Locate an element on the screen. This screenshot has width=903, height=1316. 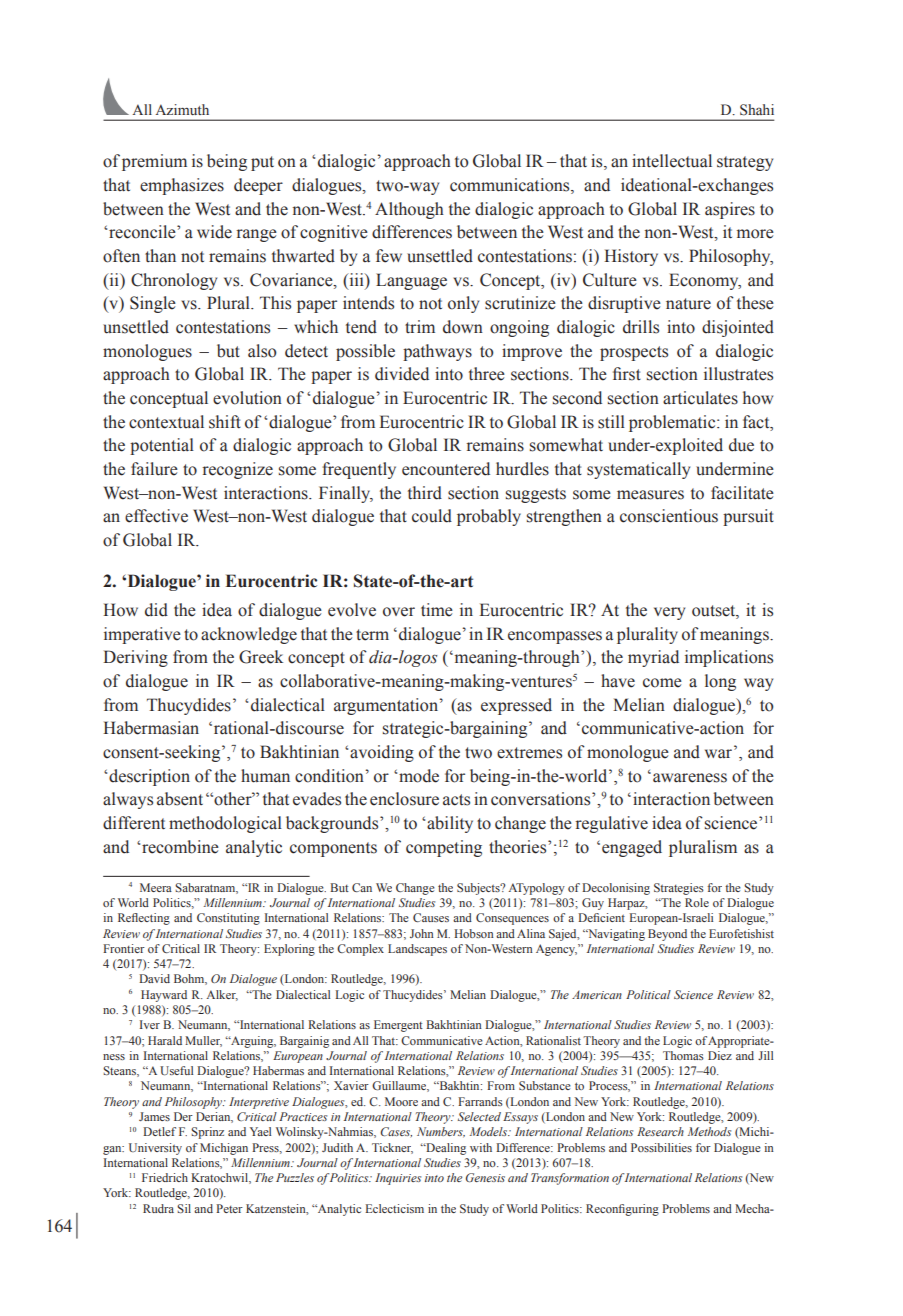
recognize is located at coordinates (237, 470).
